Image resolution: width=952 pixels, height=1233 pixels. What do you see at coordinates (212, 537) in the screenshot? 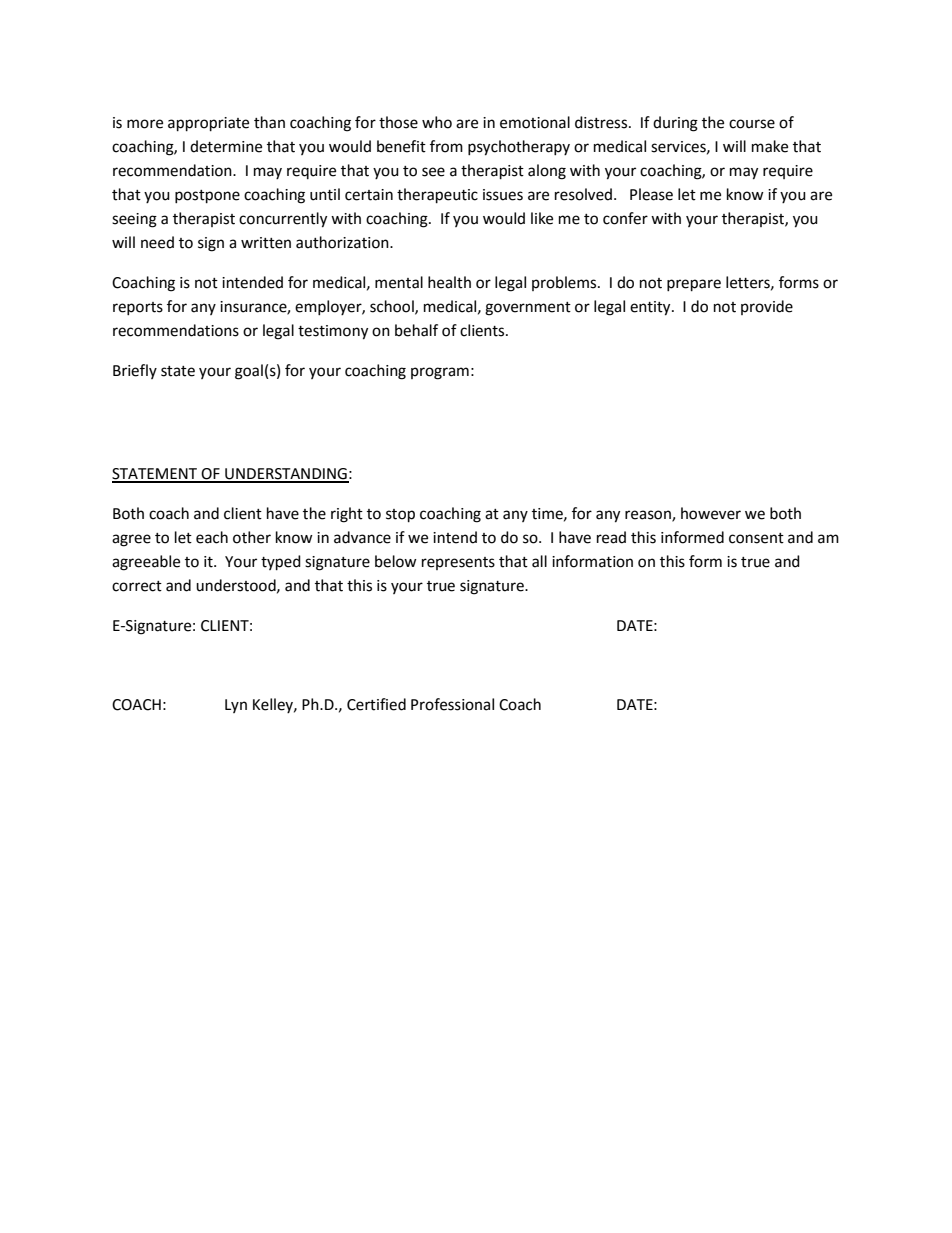
I see `each` at bounding box center [212, 537].
